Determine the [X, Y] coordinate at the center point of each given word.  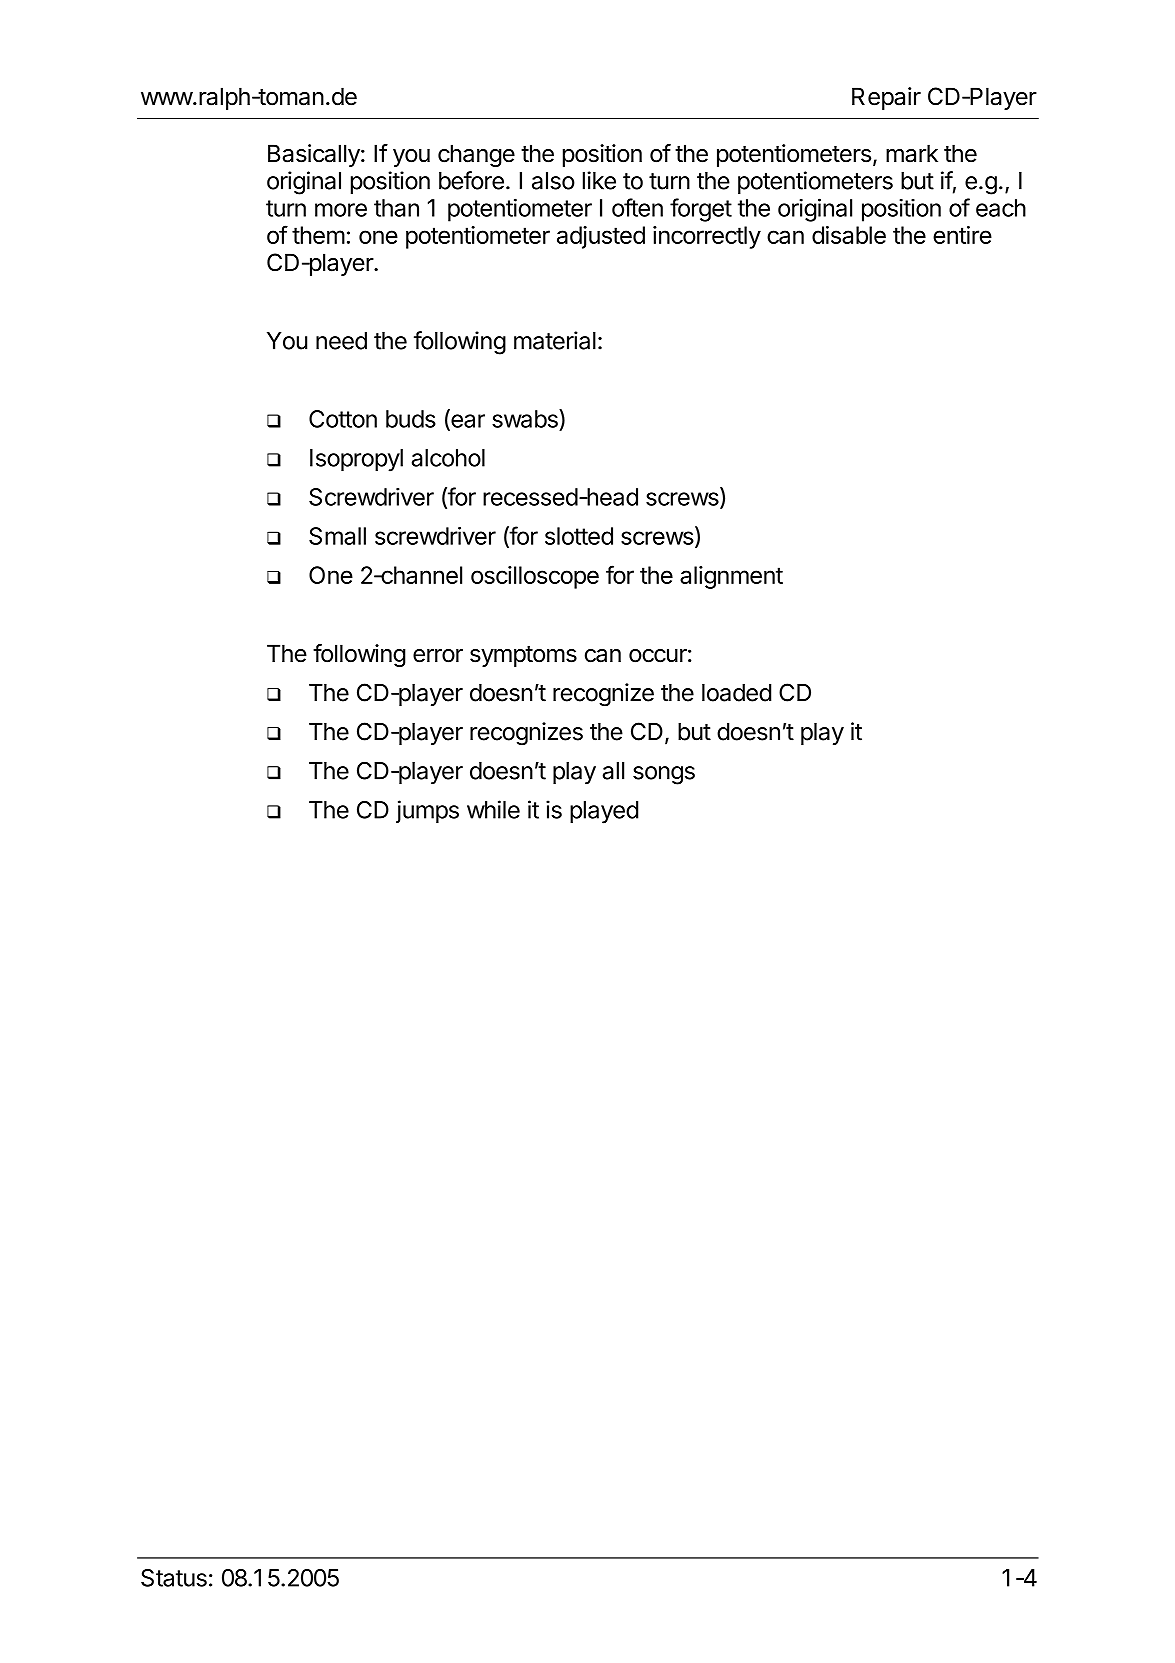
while [493, 809]
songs [664, 775]
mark [912, 153]
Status [174, 1578]
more [341, 210]
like [599, 180]
